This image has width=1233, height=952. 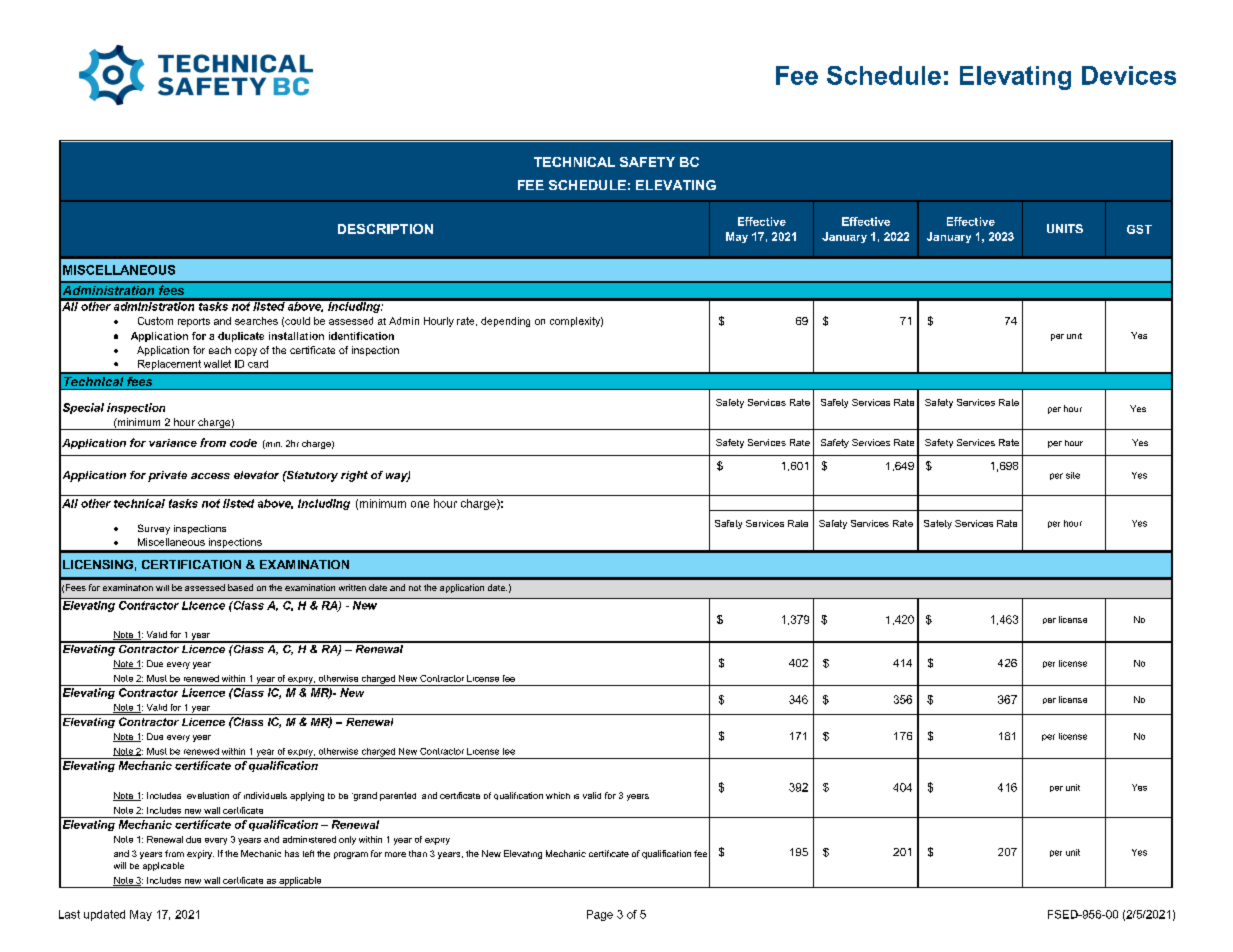 I want to click on DESCRIPTION, so click(x=385, y=229).
